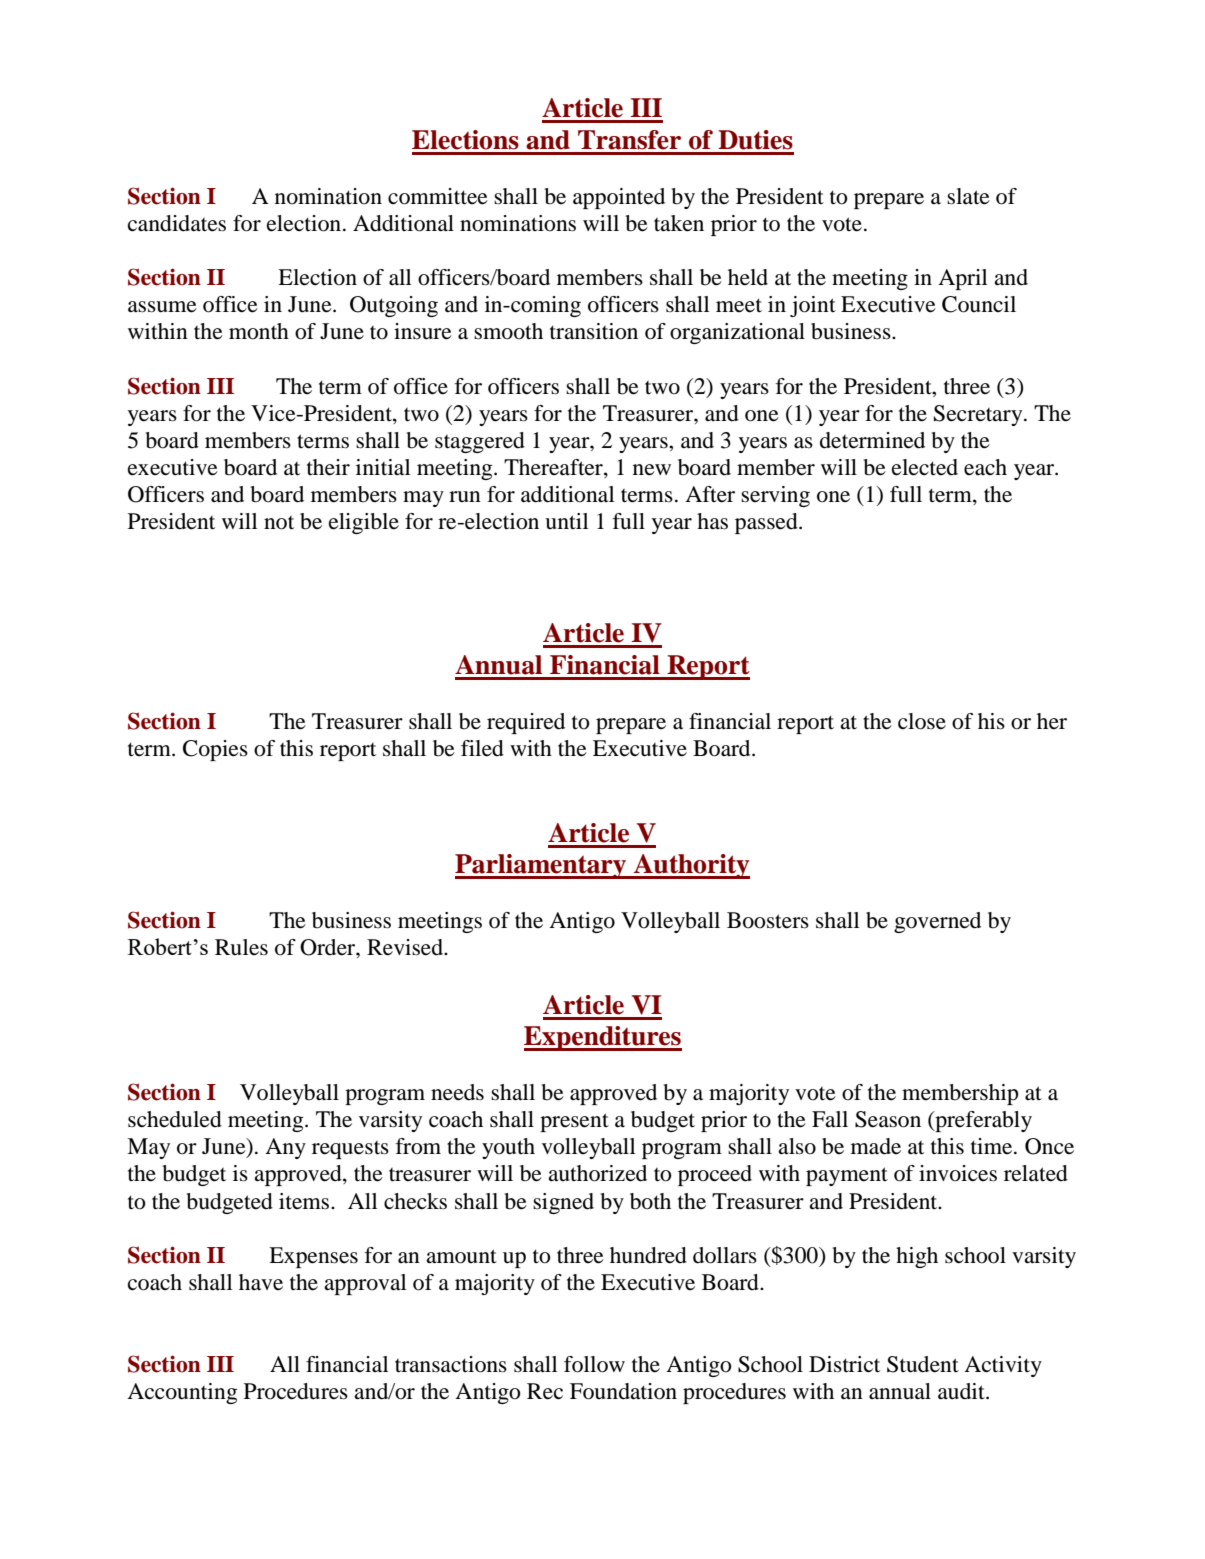 Image resolution: width=1205 pixels, height=1559 pixels. I want to click on Expenditures, so click(603, 1038).
